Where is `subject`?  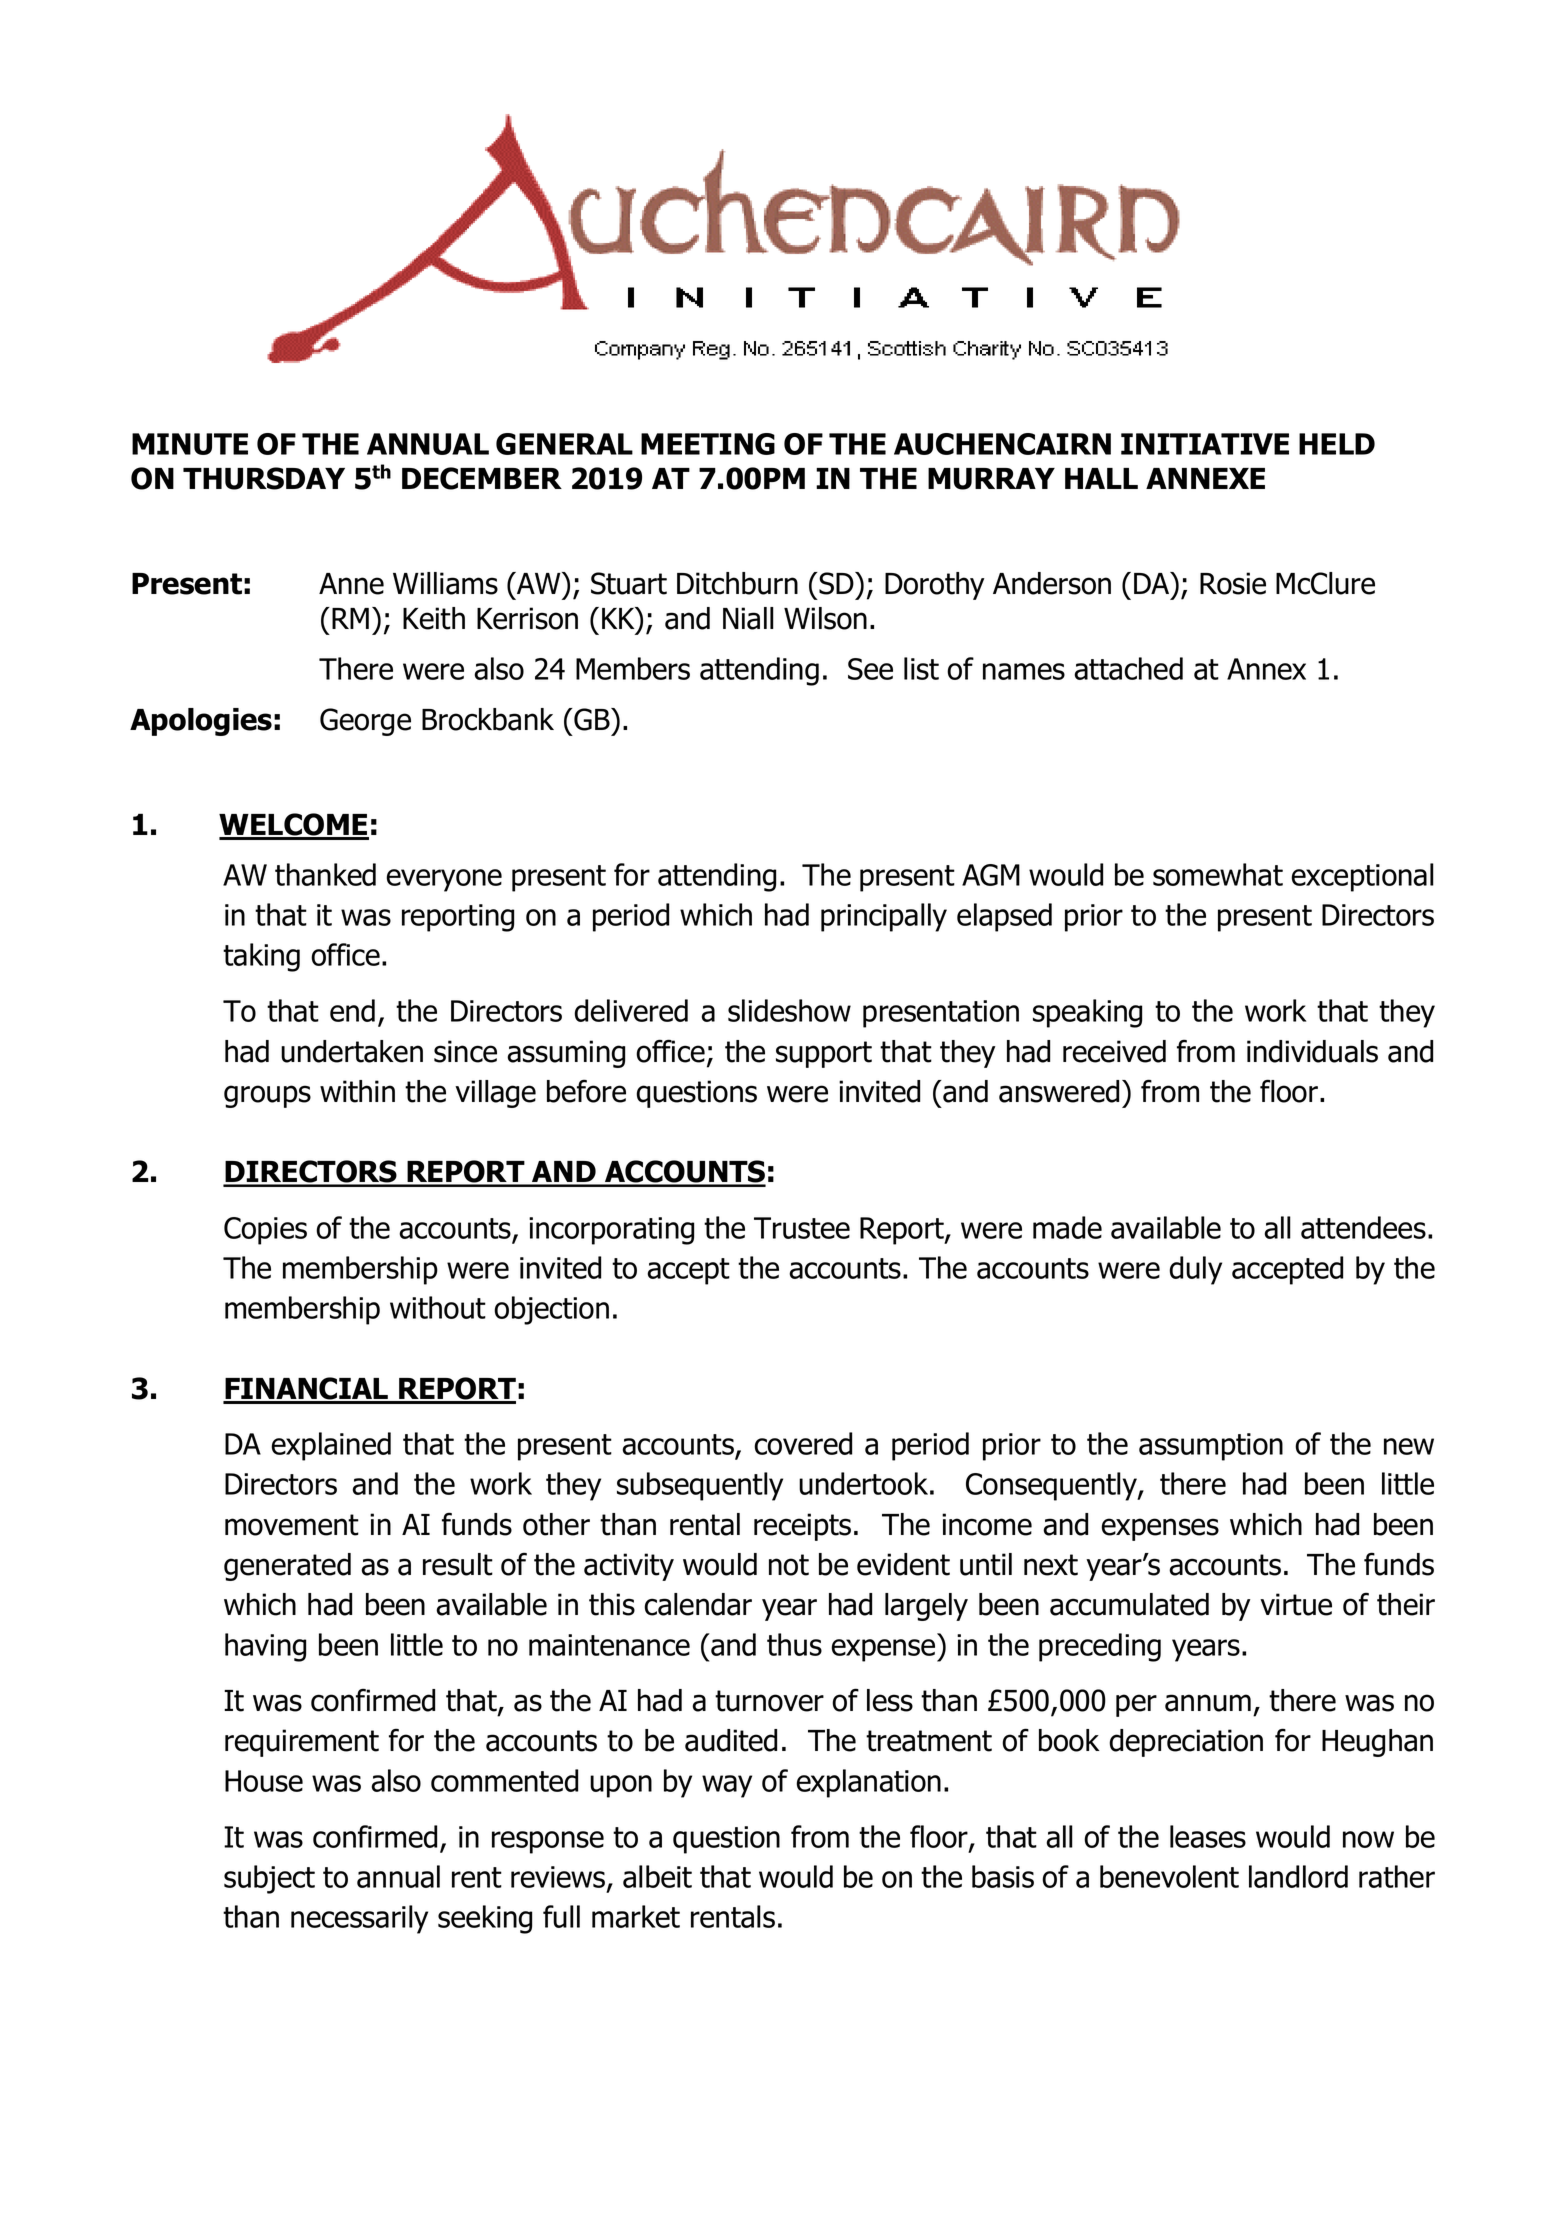
subject is located at coordinates (269, 1879).
